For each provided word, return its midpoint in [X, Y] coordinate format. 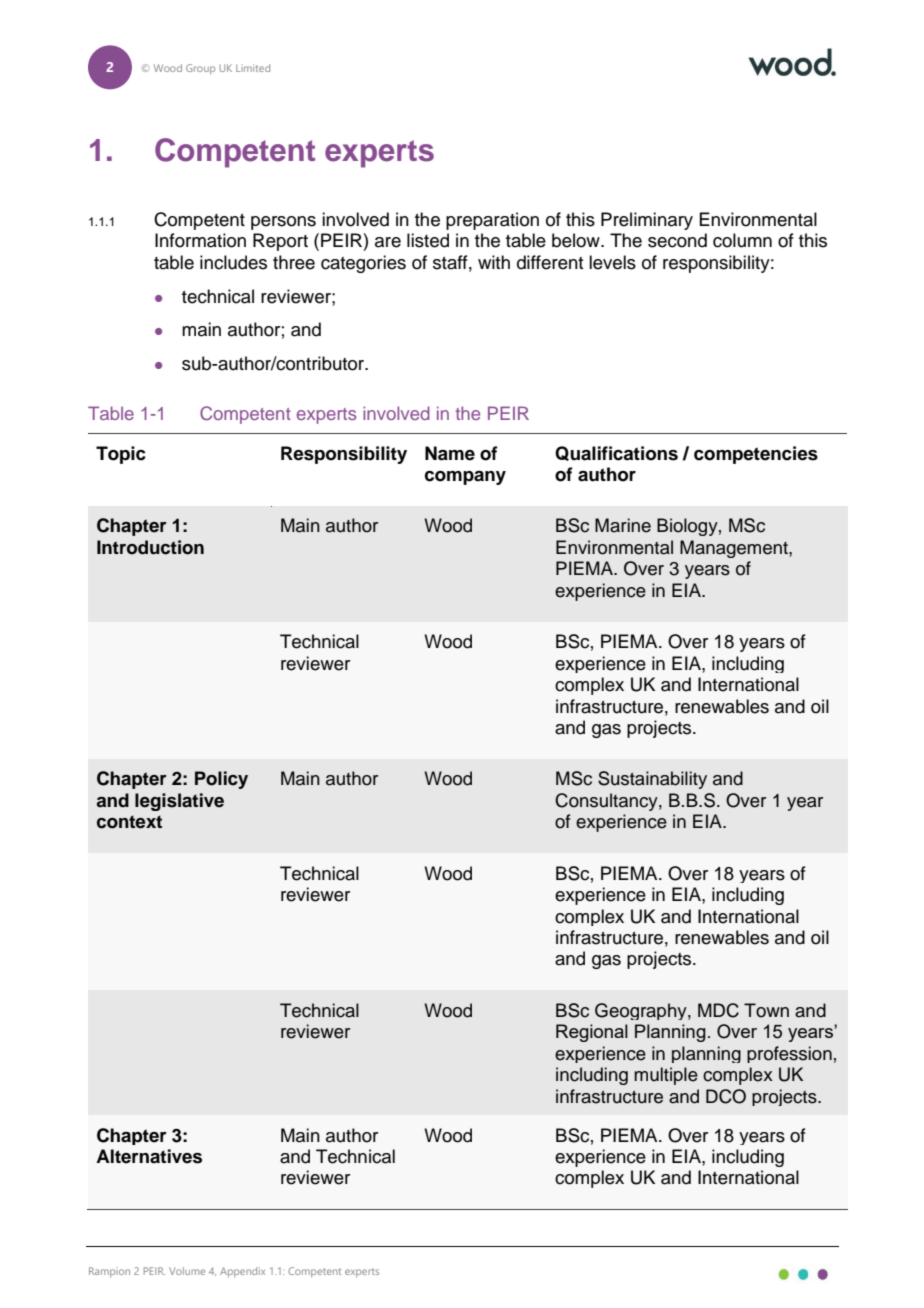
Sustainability [652, 780]
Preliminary [647, 221]
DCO [726, 1096]
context [129, 822]
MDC [718, 1010]
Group [200, 69]
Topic [121, 455]
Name [450, 453]
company [465, 478]
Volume [187, 1271]
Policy [221, 780]
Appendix [242, 1272]
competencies [756, 455]
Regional [592, 1033]
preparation [492, 221]
